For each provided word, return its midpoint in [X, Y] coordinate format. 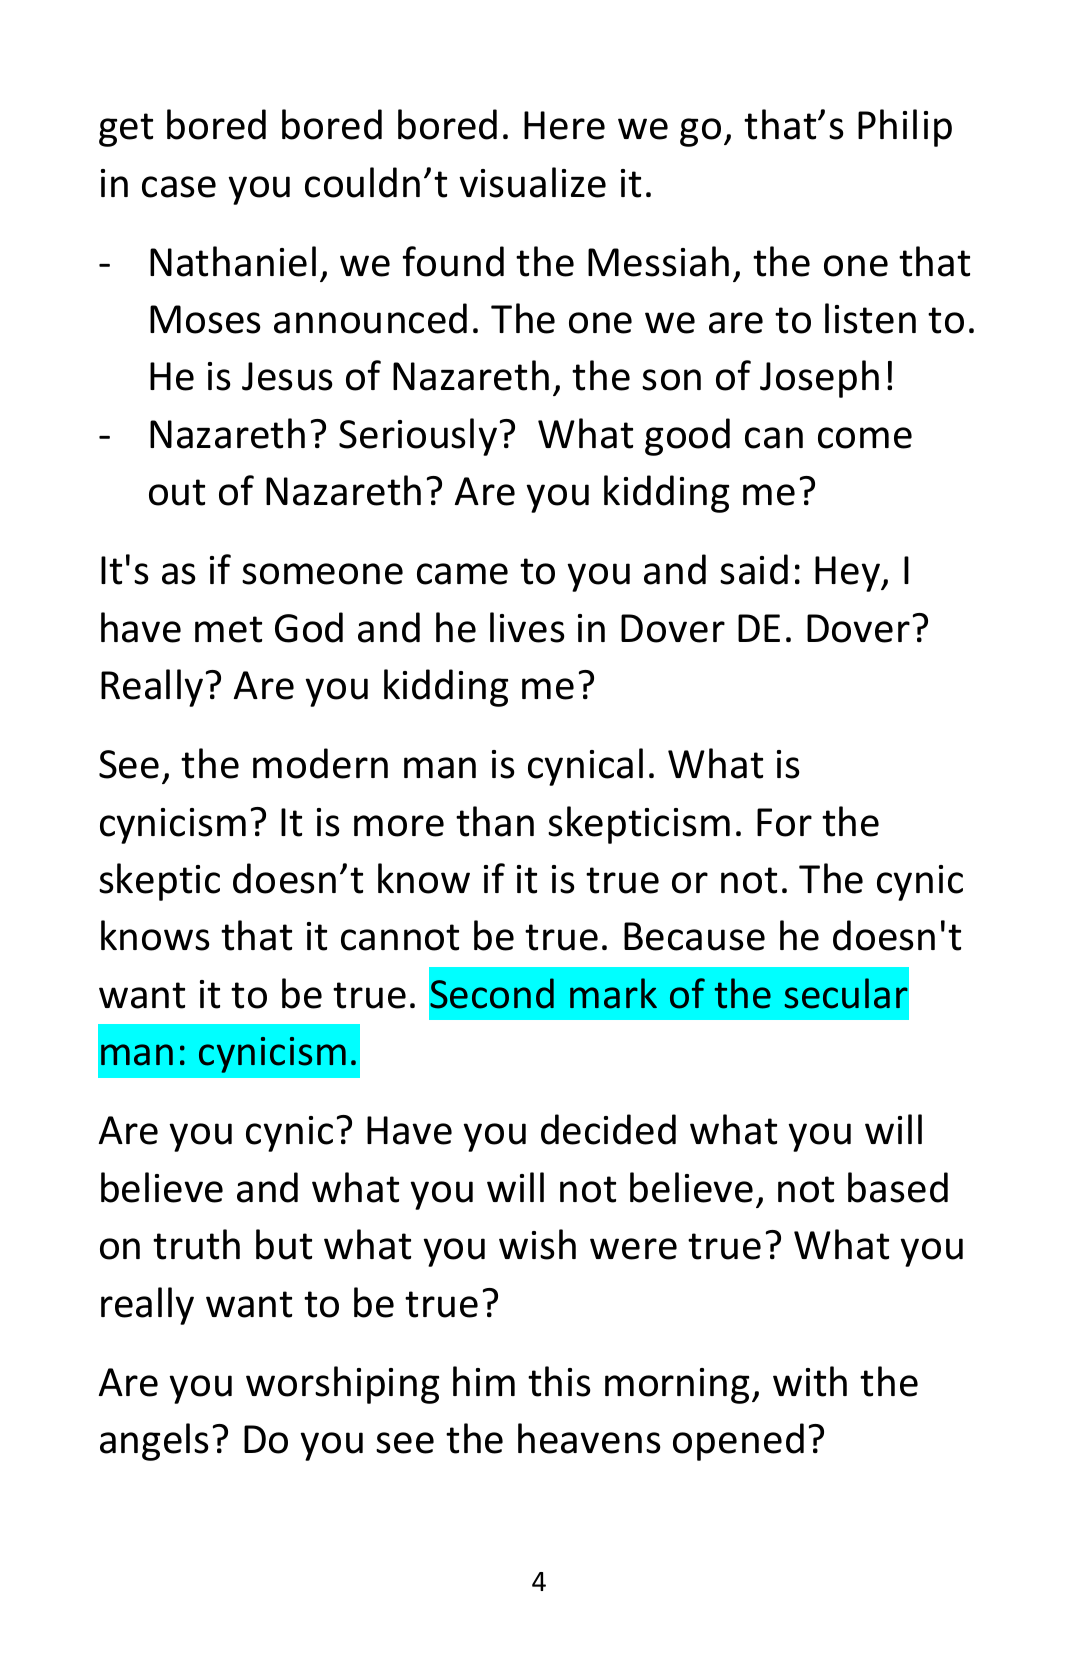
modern [320, 763]
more [399, 826]
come [865, 438]
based [898, 1187]
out [177, 492]
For [784, 822]
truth [196, 1244]
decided [608, 1129]
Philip [905, 128]
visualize [532, 182]
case [179, 187]
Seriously [418, 437]
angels [154, 1442]
